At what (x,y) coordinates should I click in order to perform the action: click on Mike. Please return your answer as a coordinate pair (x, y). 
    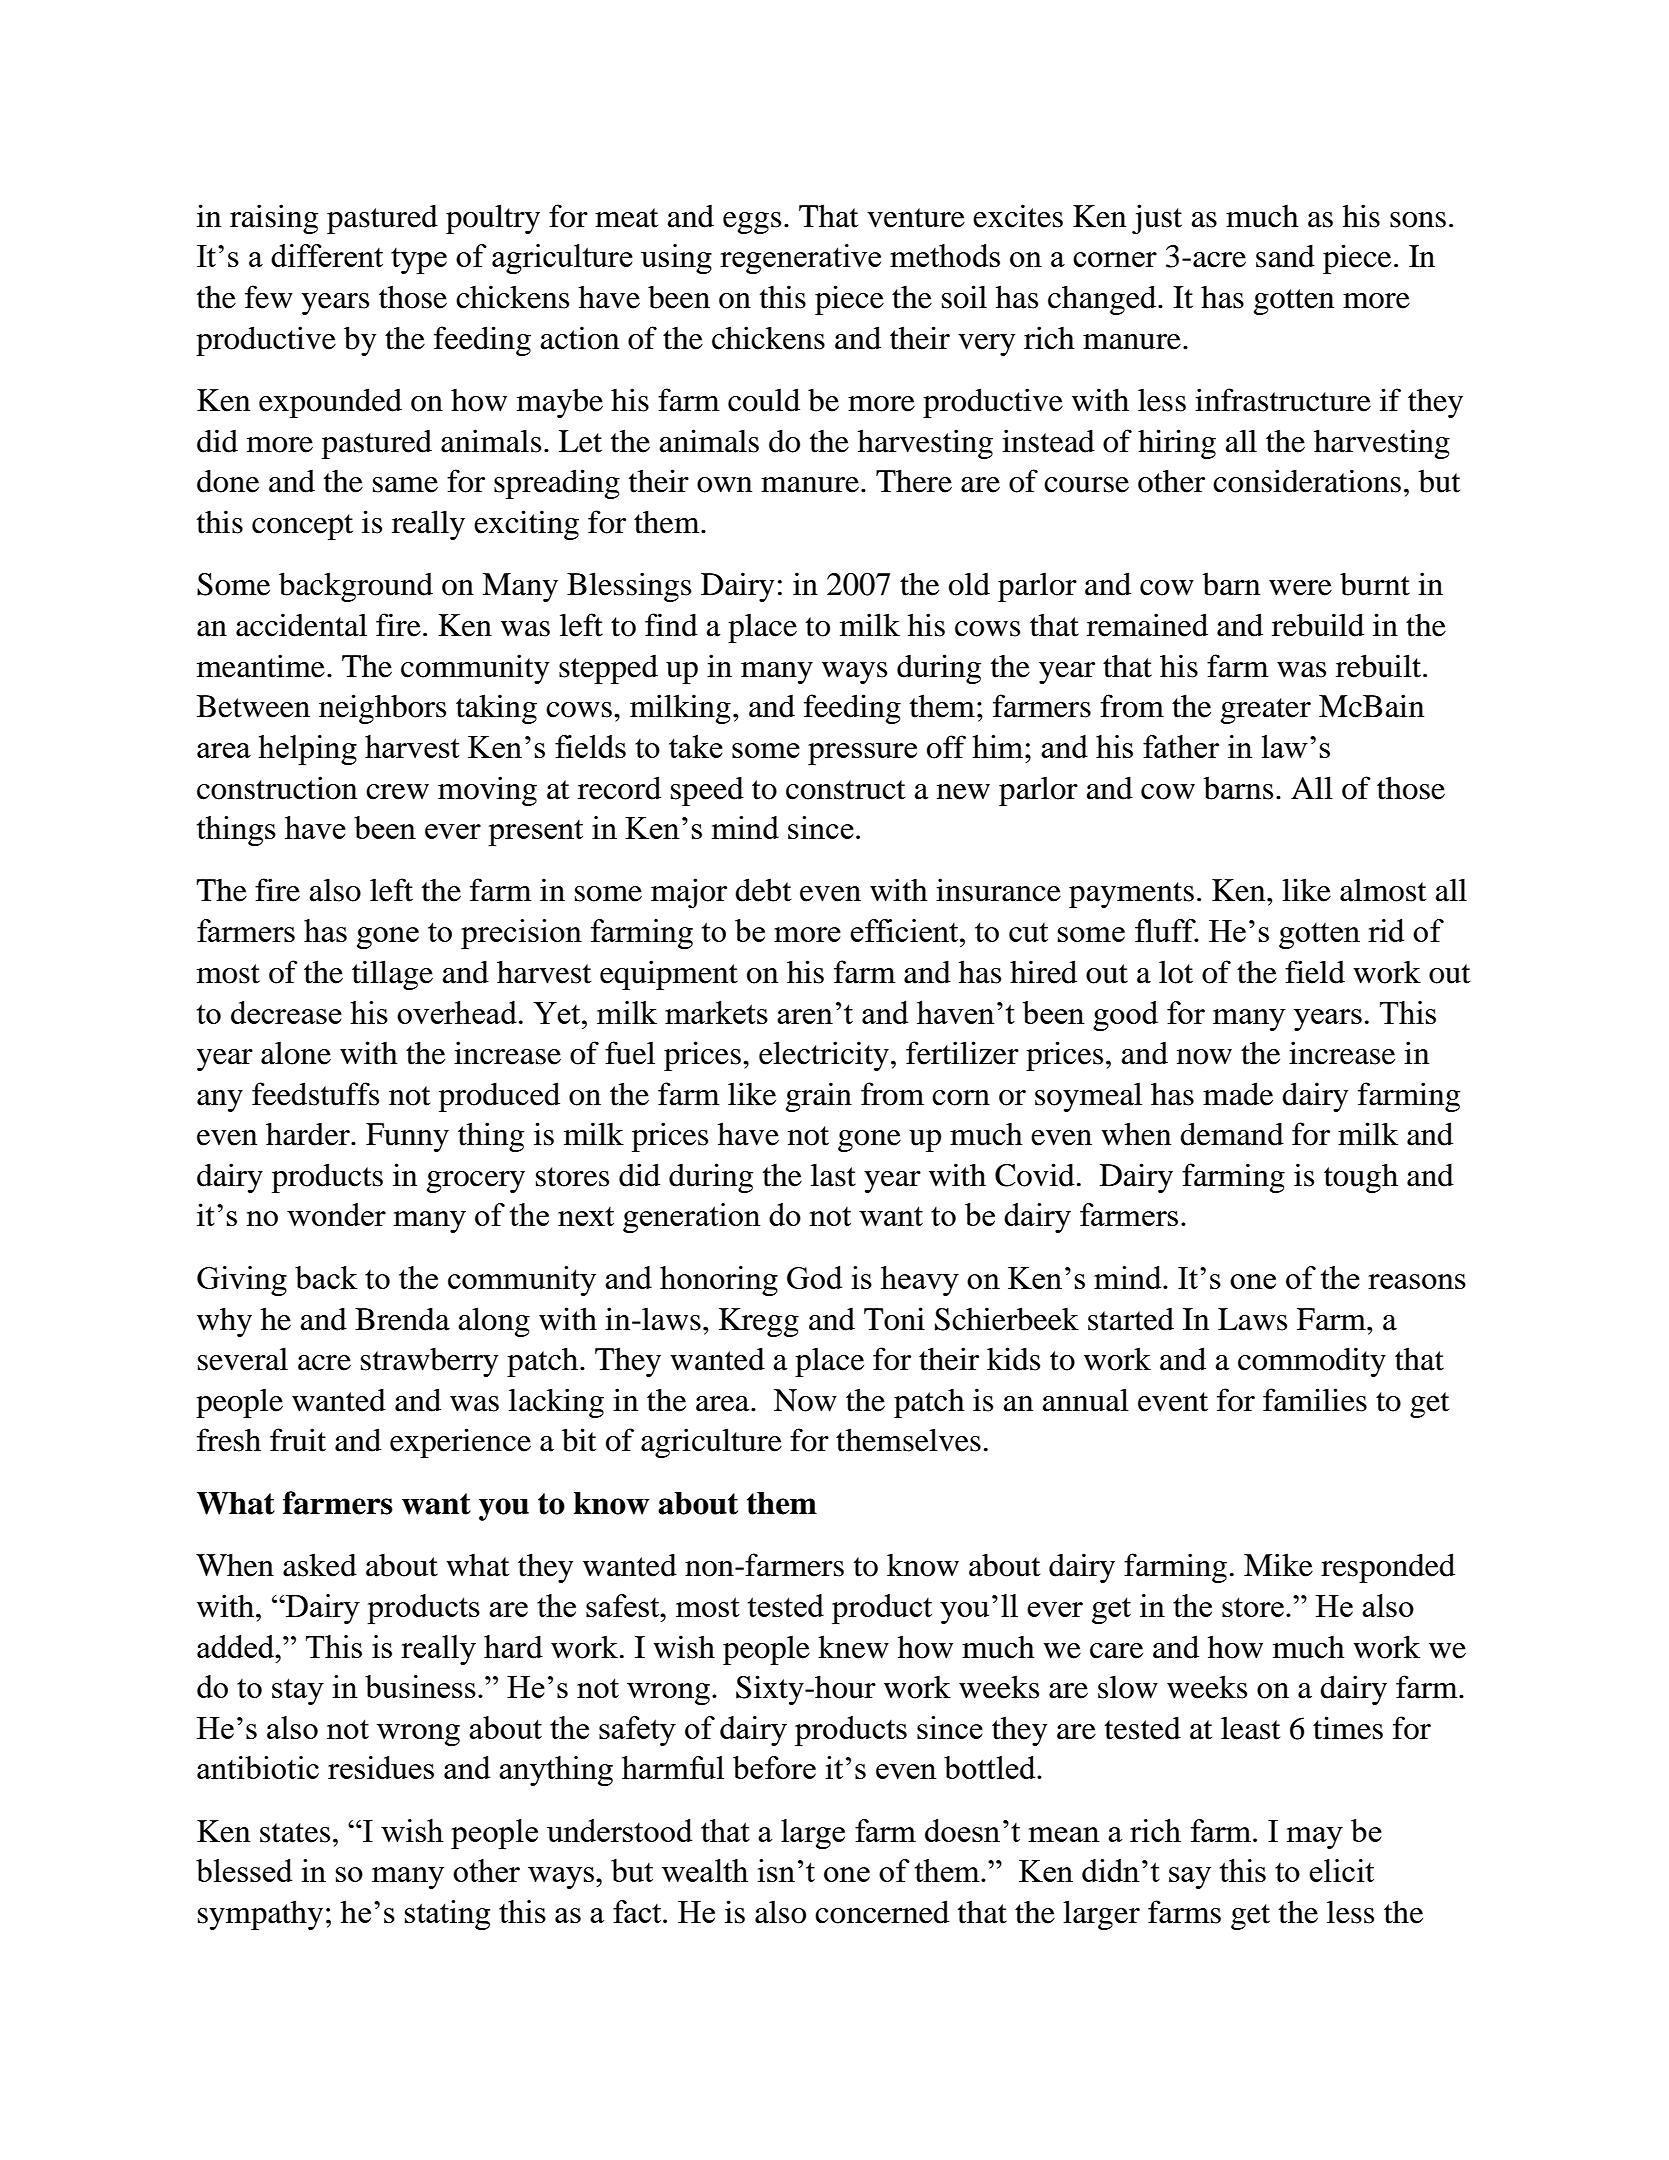
    Looking at the image, I should click on (1278, 1565).
